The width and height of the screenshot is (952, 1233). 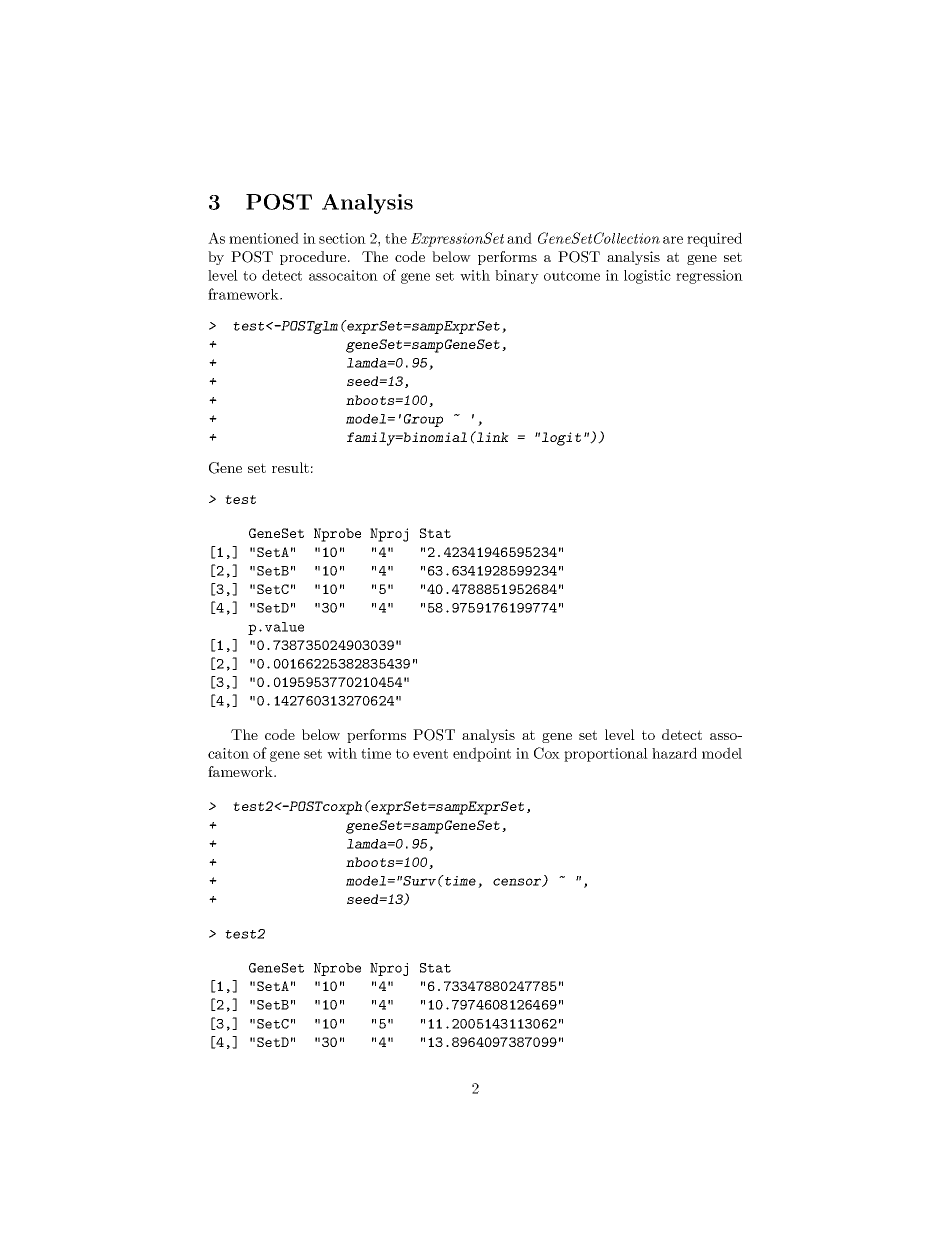 What do you see at coordinates (647, 277) in the screenshot?
I see `logistic` at bounding box center [647, 277].
